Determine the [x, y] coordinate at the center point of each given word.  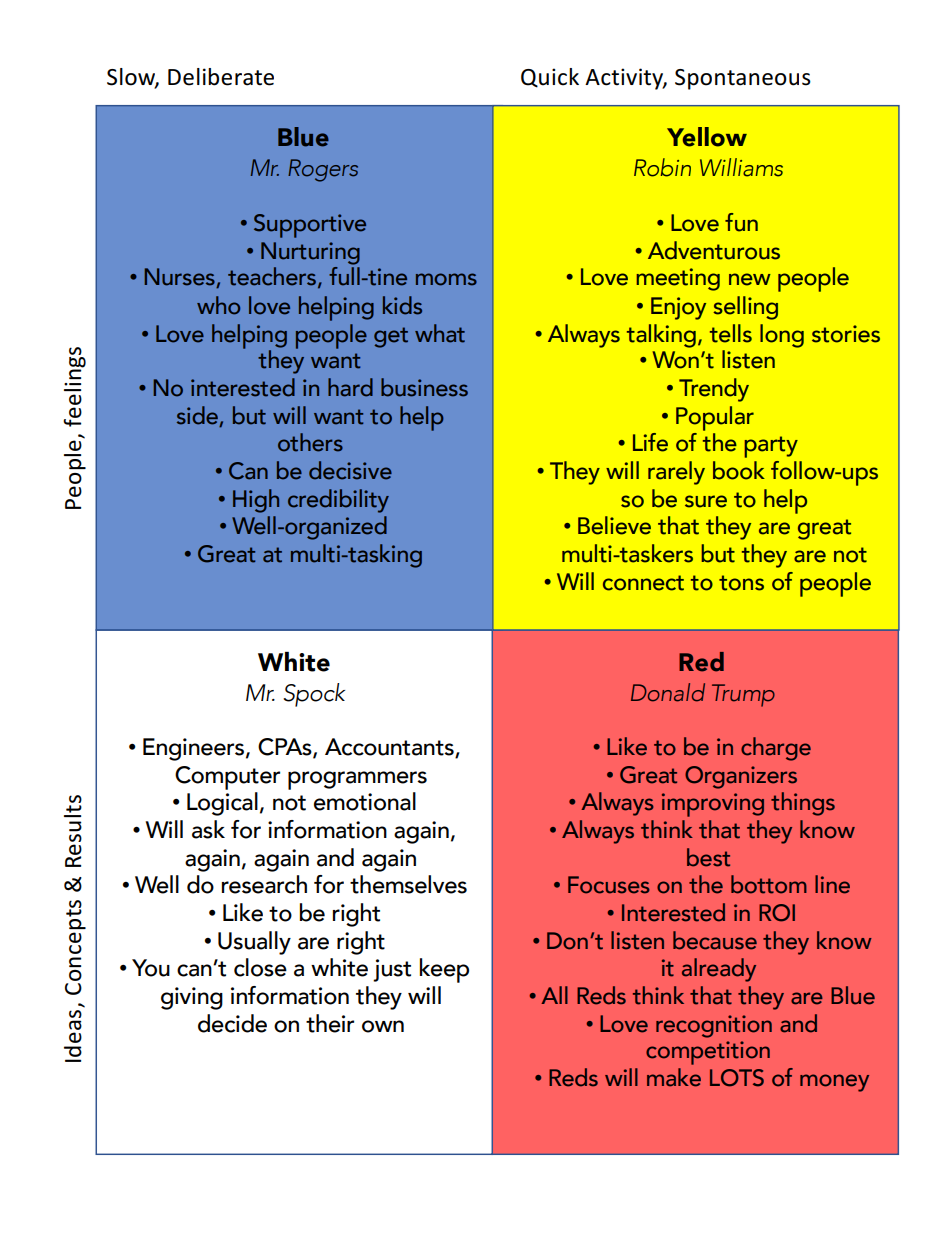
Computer [227, 778]
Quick [550, 78]
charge [776, 749]
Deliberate [221, 77]
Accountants [390, 748]
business [424, 387]
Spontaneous [743, 79]
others [310, 442]
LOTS [737, 1078]
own [383, 1026]
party [771, 447]
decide [232, 1023]
